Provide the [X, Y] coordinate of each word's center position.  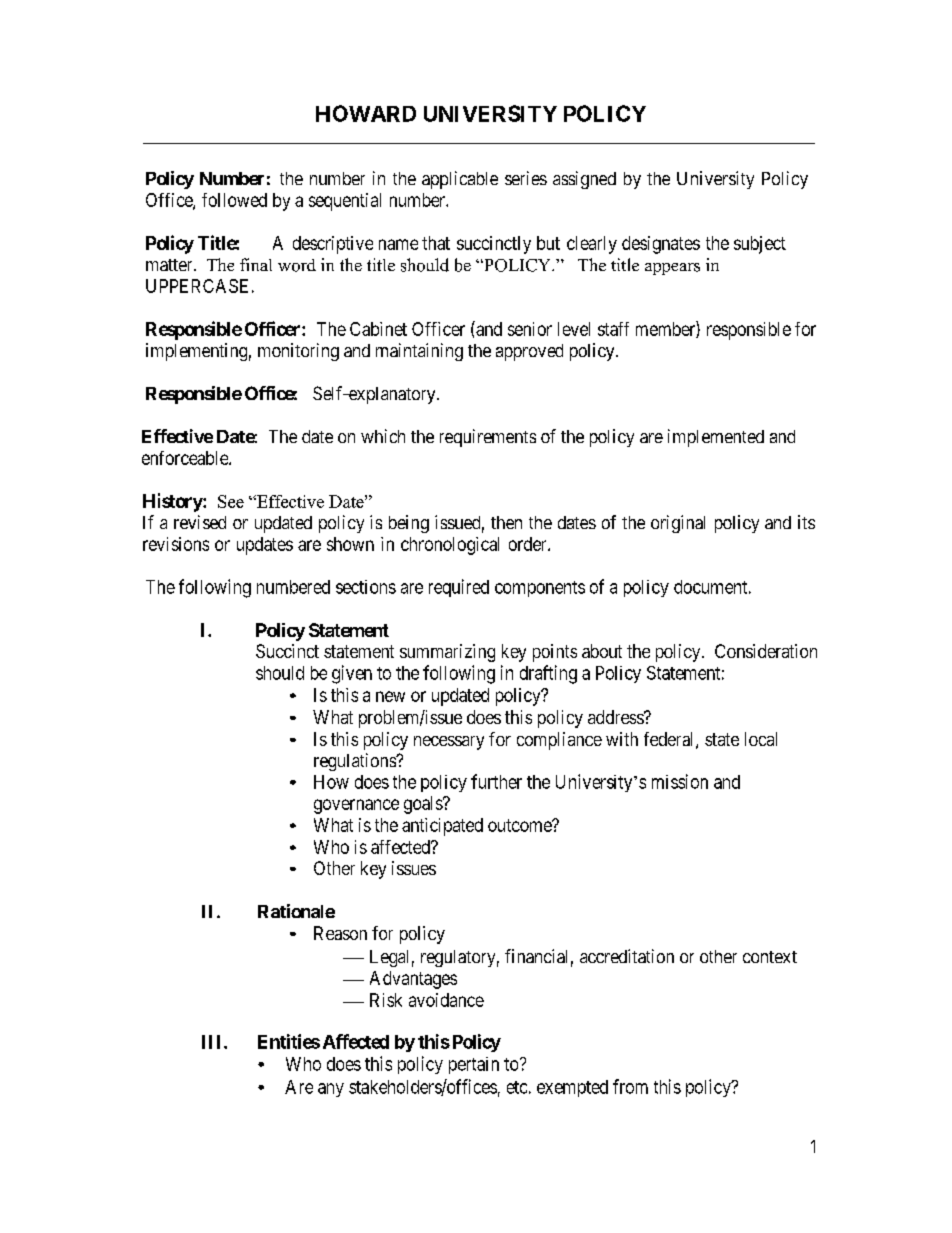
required [459, 588]
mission [680, 781]
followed [234, 200]
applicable [460, 180]
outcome [520, 825]
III [213, 1042]
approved [529, 352]
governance [356, 806]
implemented [716, 438]
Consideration [766, 651]
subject [760, 245]
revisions [176, 544]
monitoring [298, 352]
